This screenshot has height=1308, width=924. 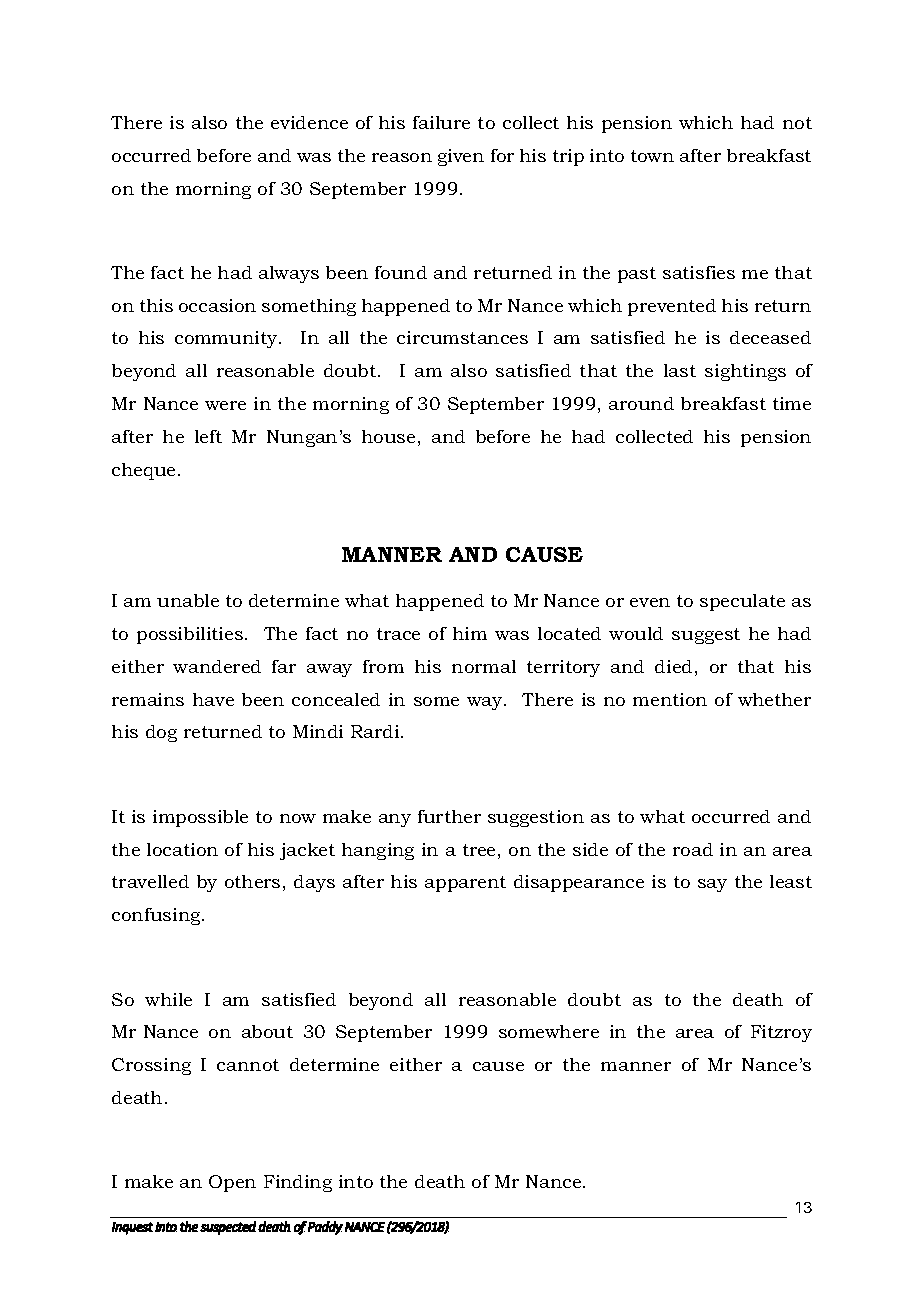 What do you see at coordinates (461, 157) in the screenshot?
I see `given` at bounding box center [461, 157].
